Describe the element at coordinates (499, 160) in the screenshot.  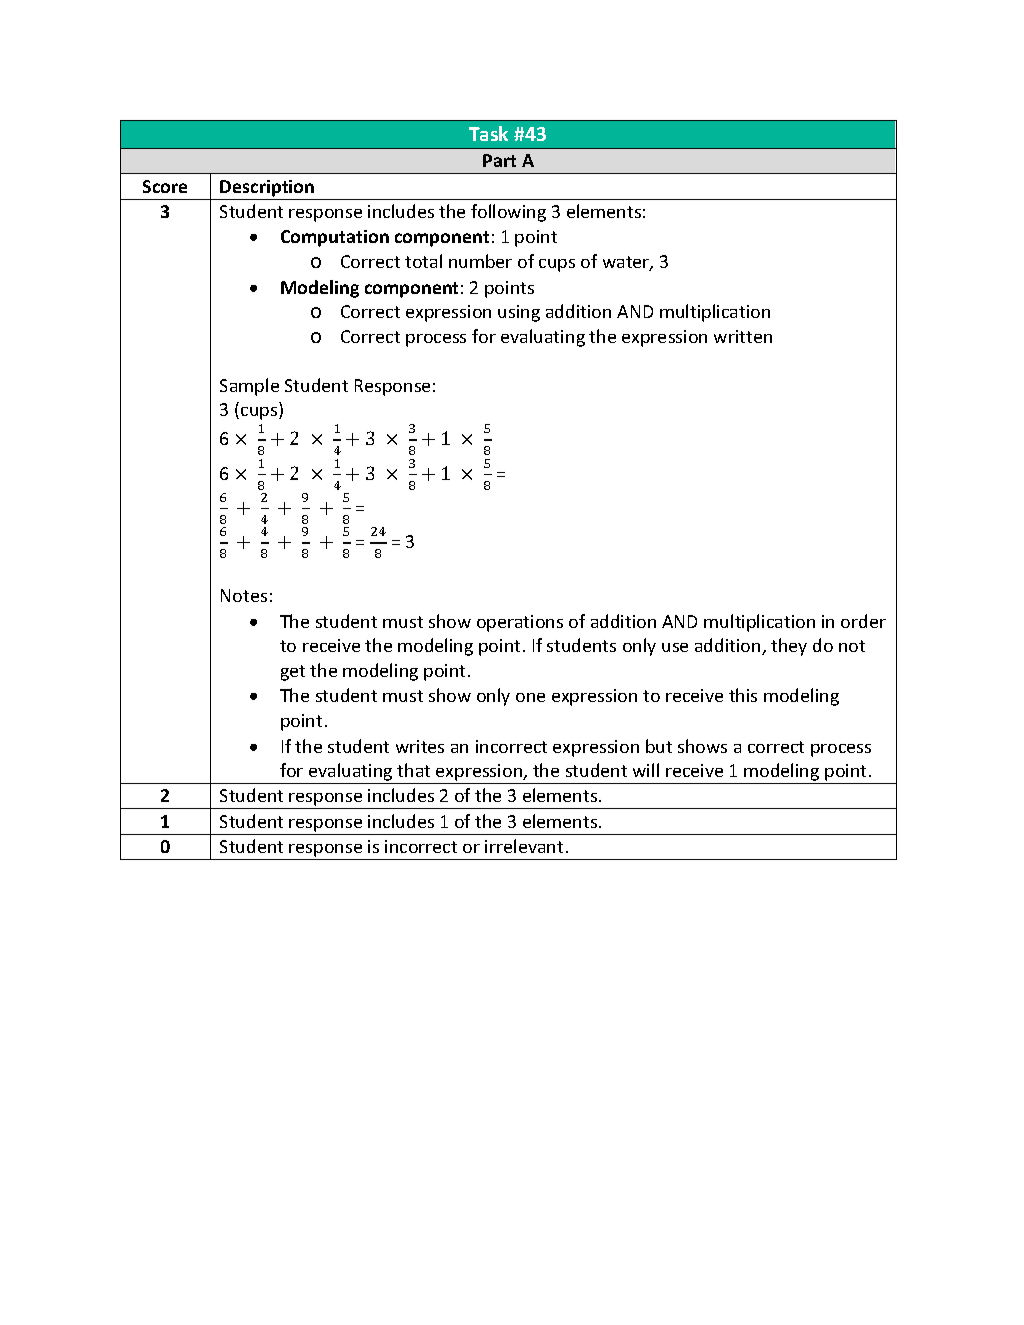
I see `Part` at that location.
